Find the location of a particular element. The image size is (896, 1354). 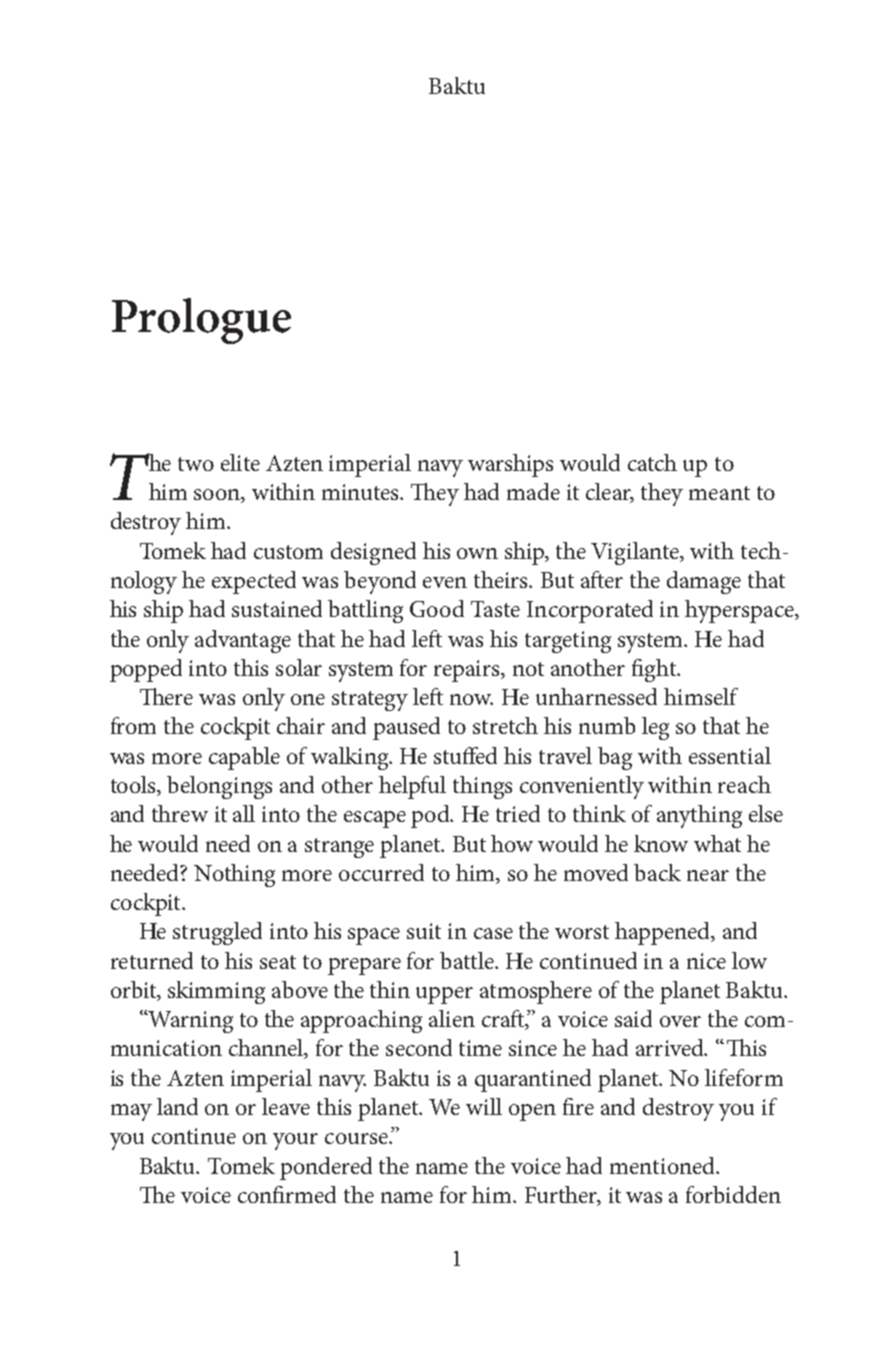

catch is located at coordinates (652, 462).
